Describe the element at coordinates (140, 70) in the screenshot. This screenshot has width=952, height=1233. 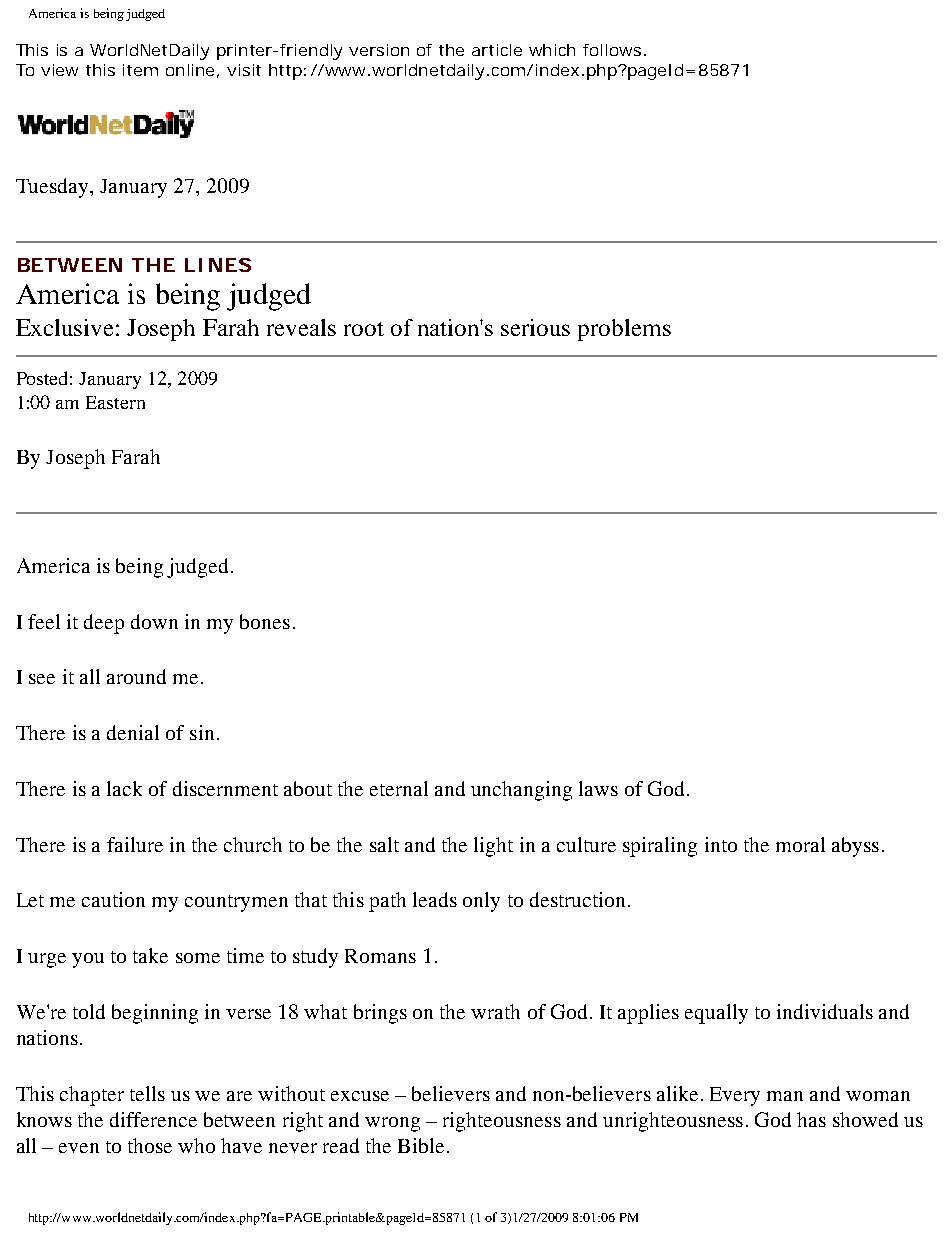
I see `item` at that location.
